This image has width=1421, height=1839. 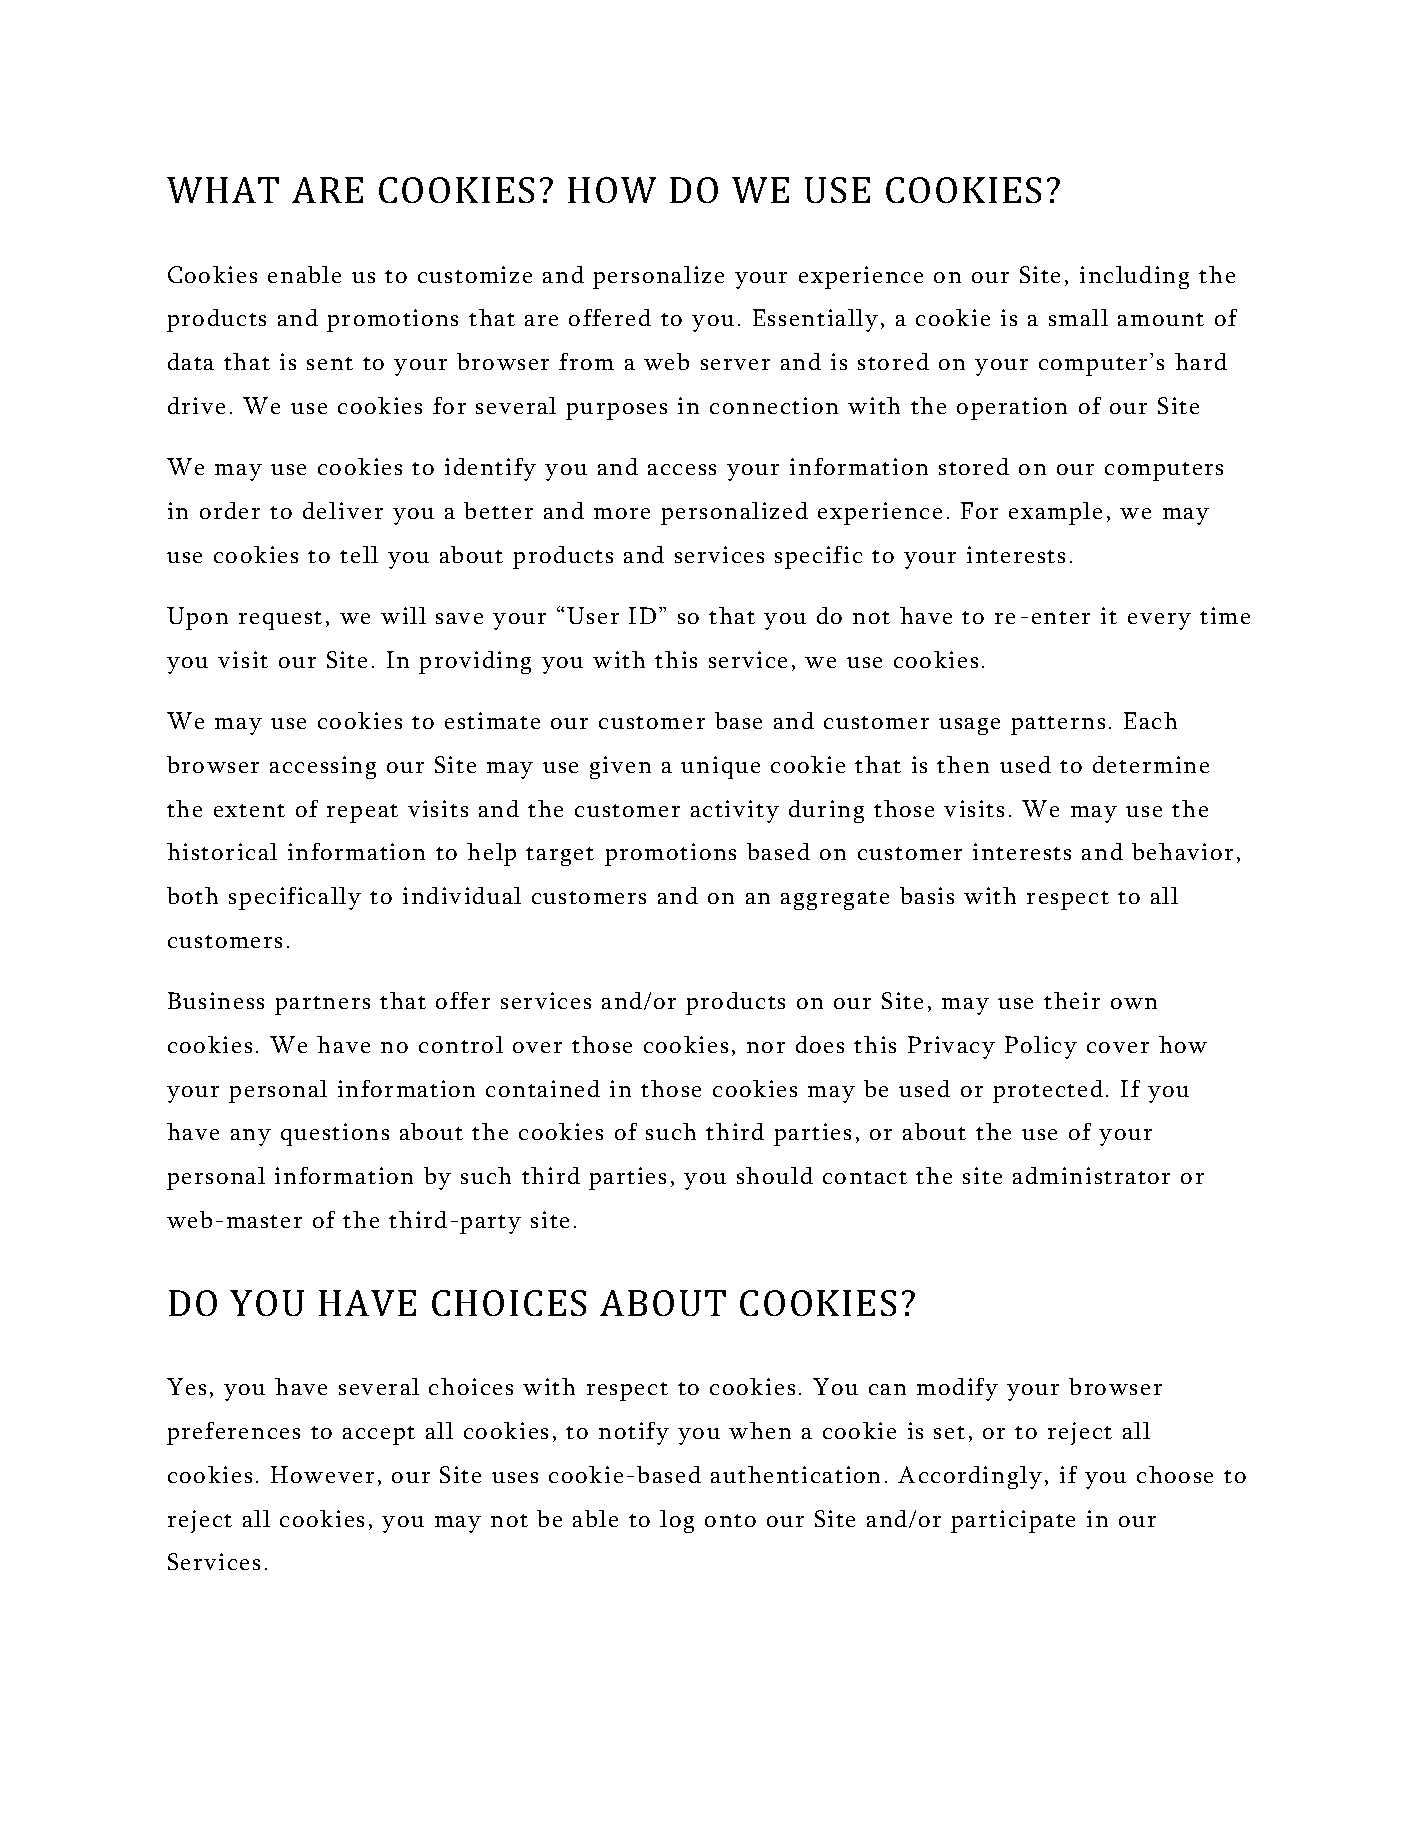 I want to click on example, so click(x=1055, y=513).
